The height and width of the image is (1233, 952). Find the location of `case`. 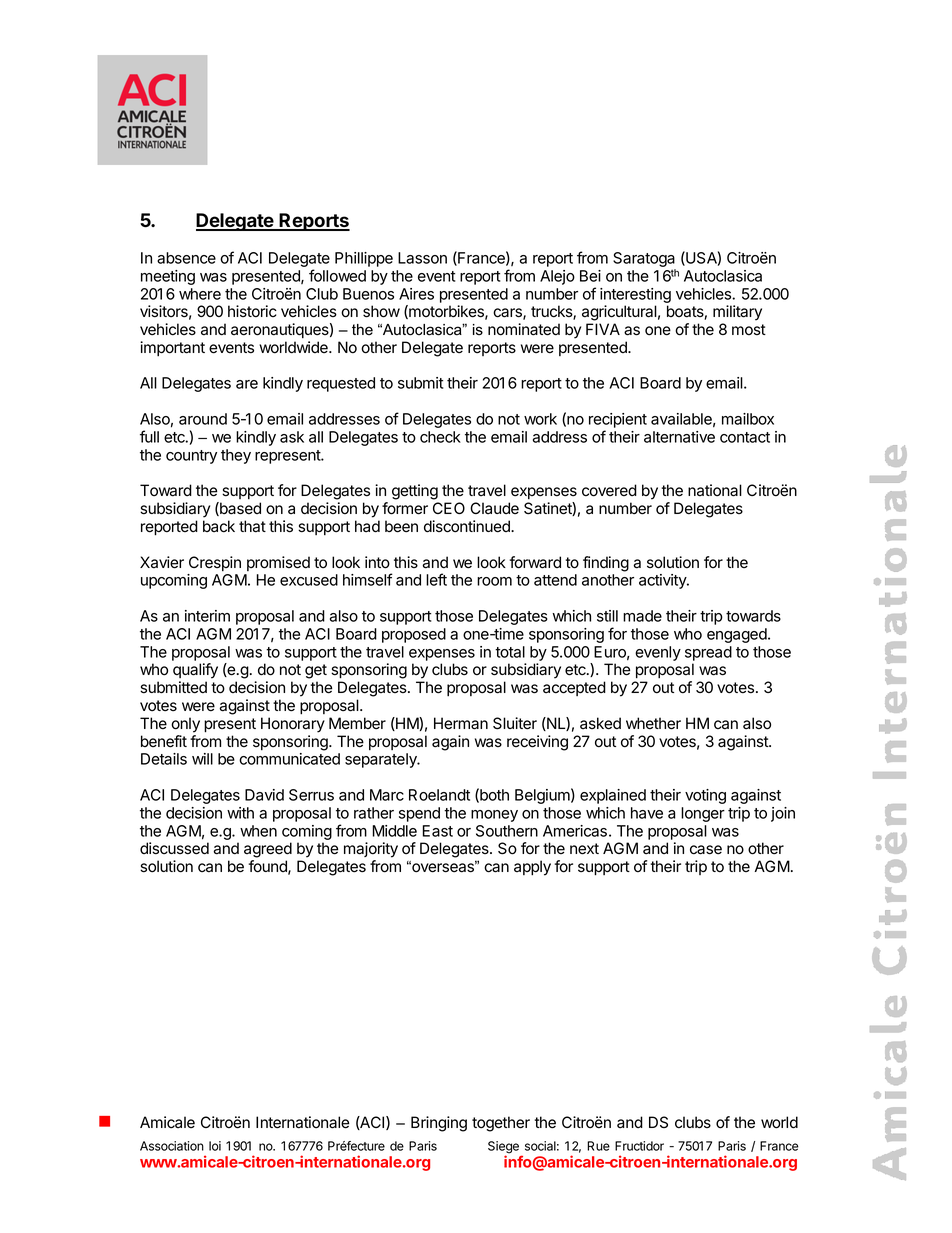

case is located at coordinates (706, 850).
